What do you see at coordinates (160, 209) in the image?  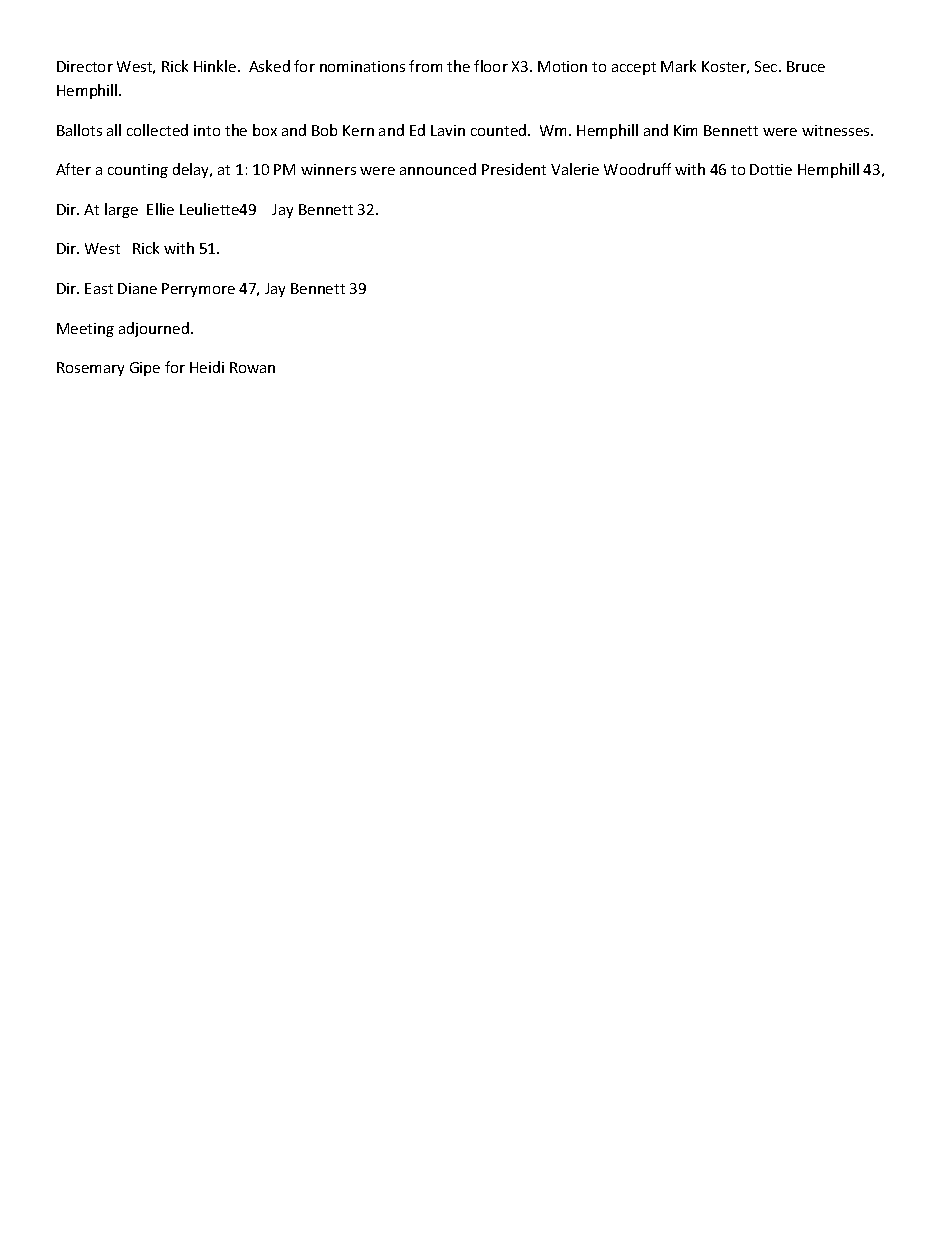 I see `Ellie` at bounding box center [160, 209].
